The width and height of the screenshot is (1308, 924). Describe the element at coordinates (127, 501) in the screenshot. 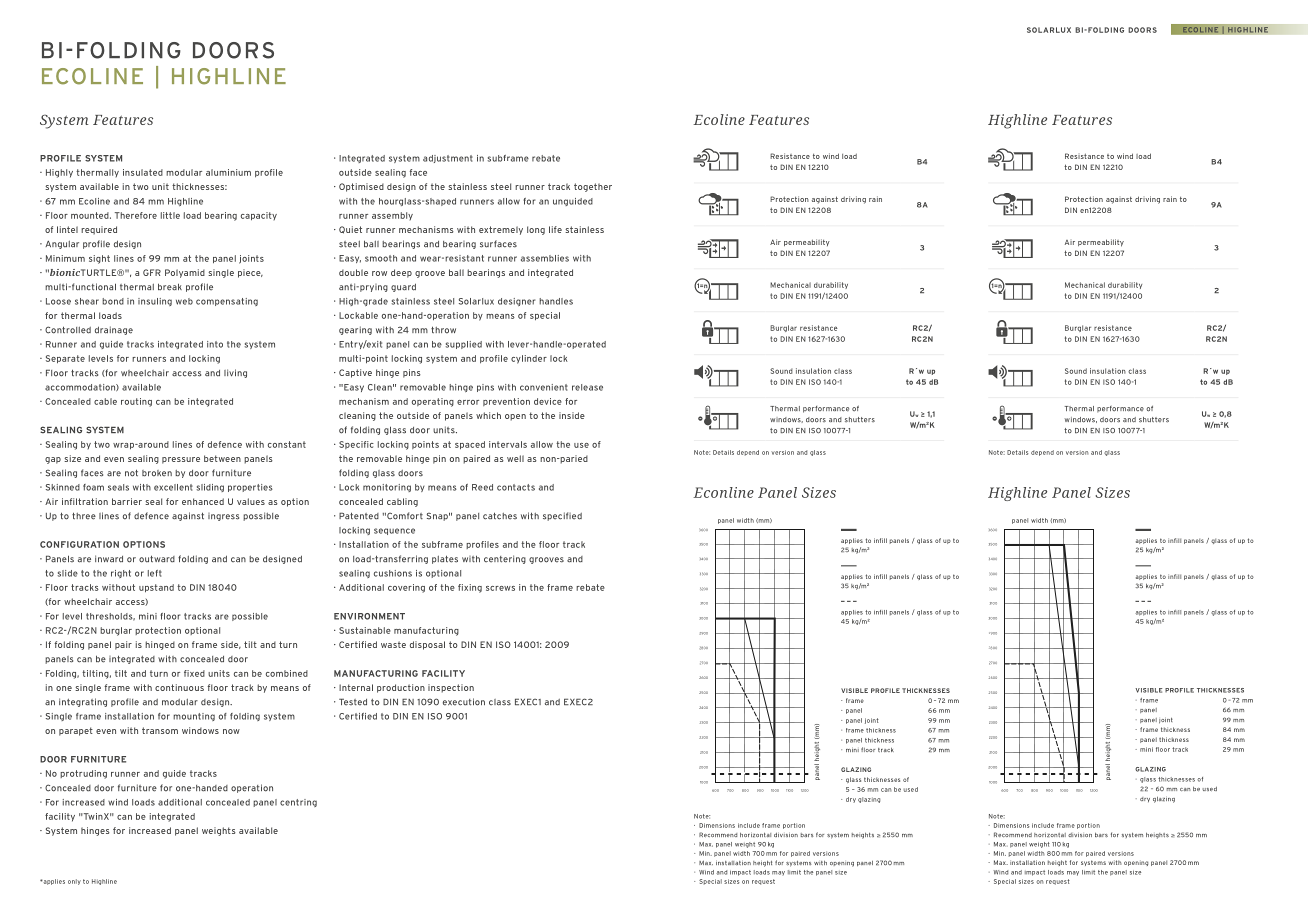

I see `barrier` at that location.
